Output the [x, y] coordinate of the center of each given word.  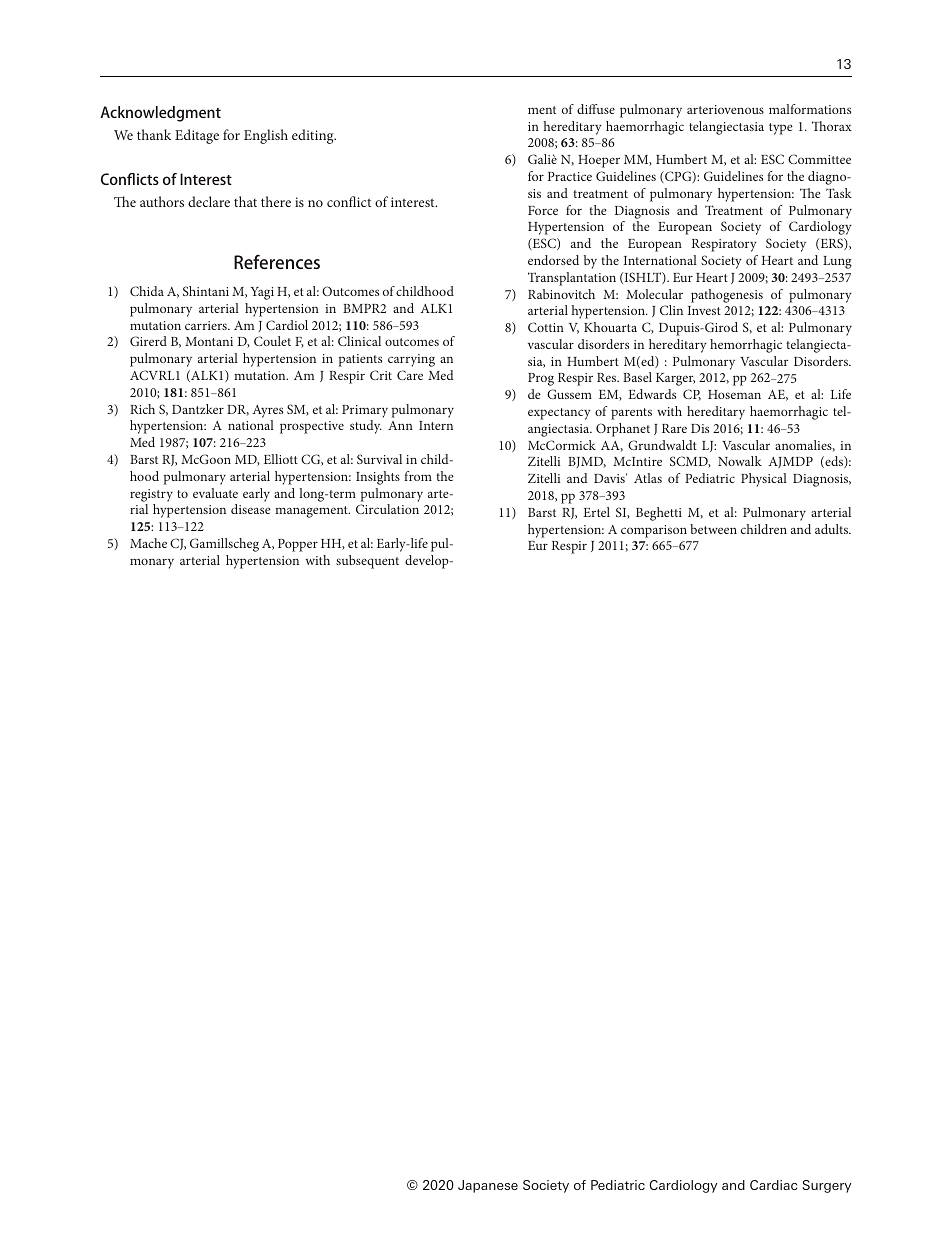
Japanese [488, 1186]
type [781, 129]
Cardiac [773, 1185]
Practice [570, 176]
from [418, 476]
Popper [298, 545]
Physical [764, 480]
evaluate [215, 493]
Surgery [826, 1186]
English [266, 136]
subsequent [367, 562]
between [713, 529]
